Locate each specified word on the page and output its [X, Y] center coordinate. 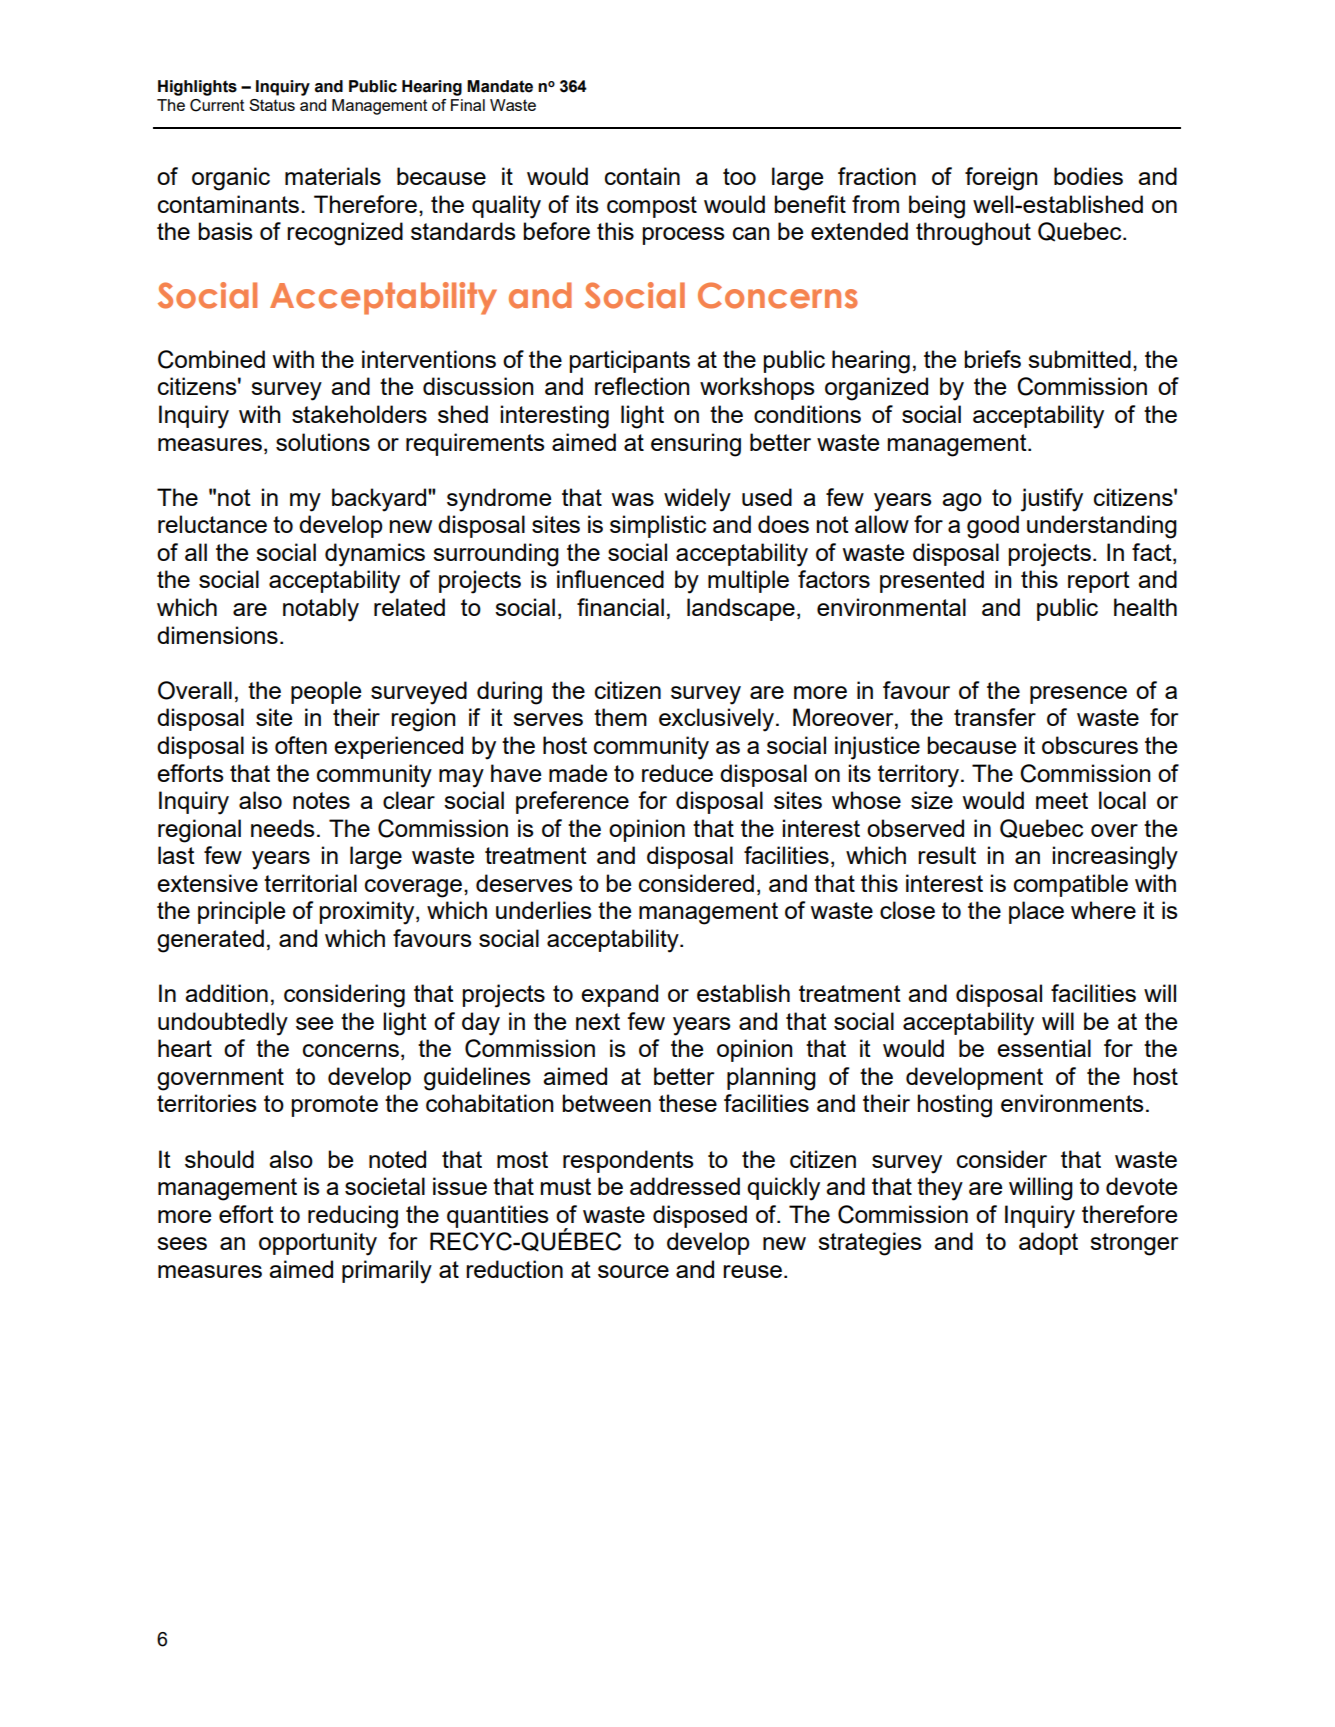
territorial [310, 883]
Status [272, 105]
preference [572, 802]
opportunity [318, 1244]
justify [1052, 500]
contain [642, 176]
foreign [1001, 179]
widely [697, 500]
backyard [380, 500]
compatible [1071, 885]
